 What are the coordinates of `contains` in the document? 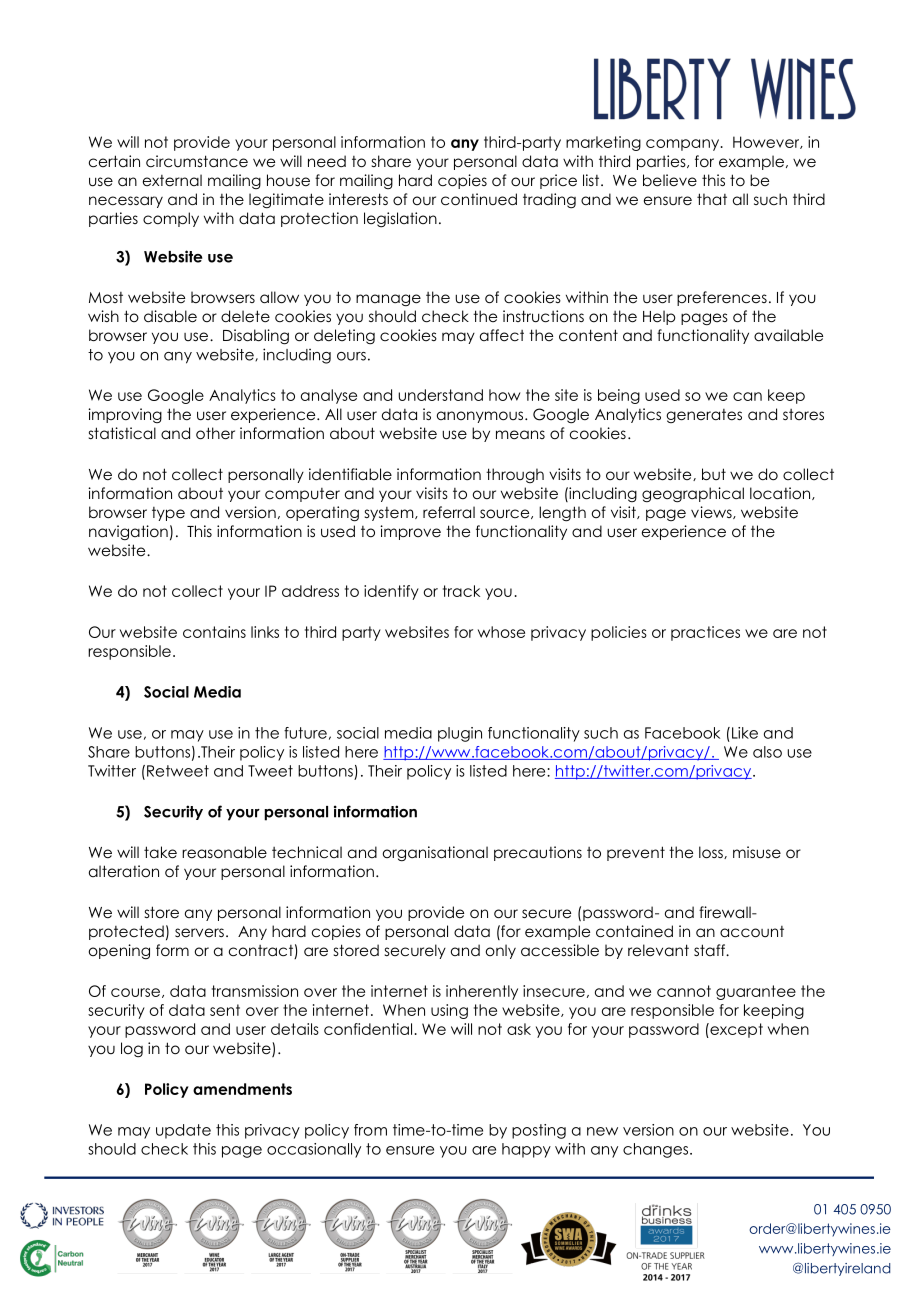 It's located at (214, 632).
